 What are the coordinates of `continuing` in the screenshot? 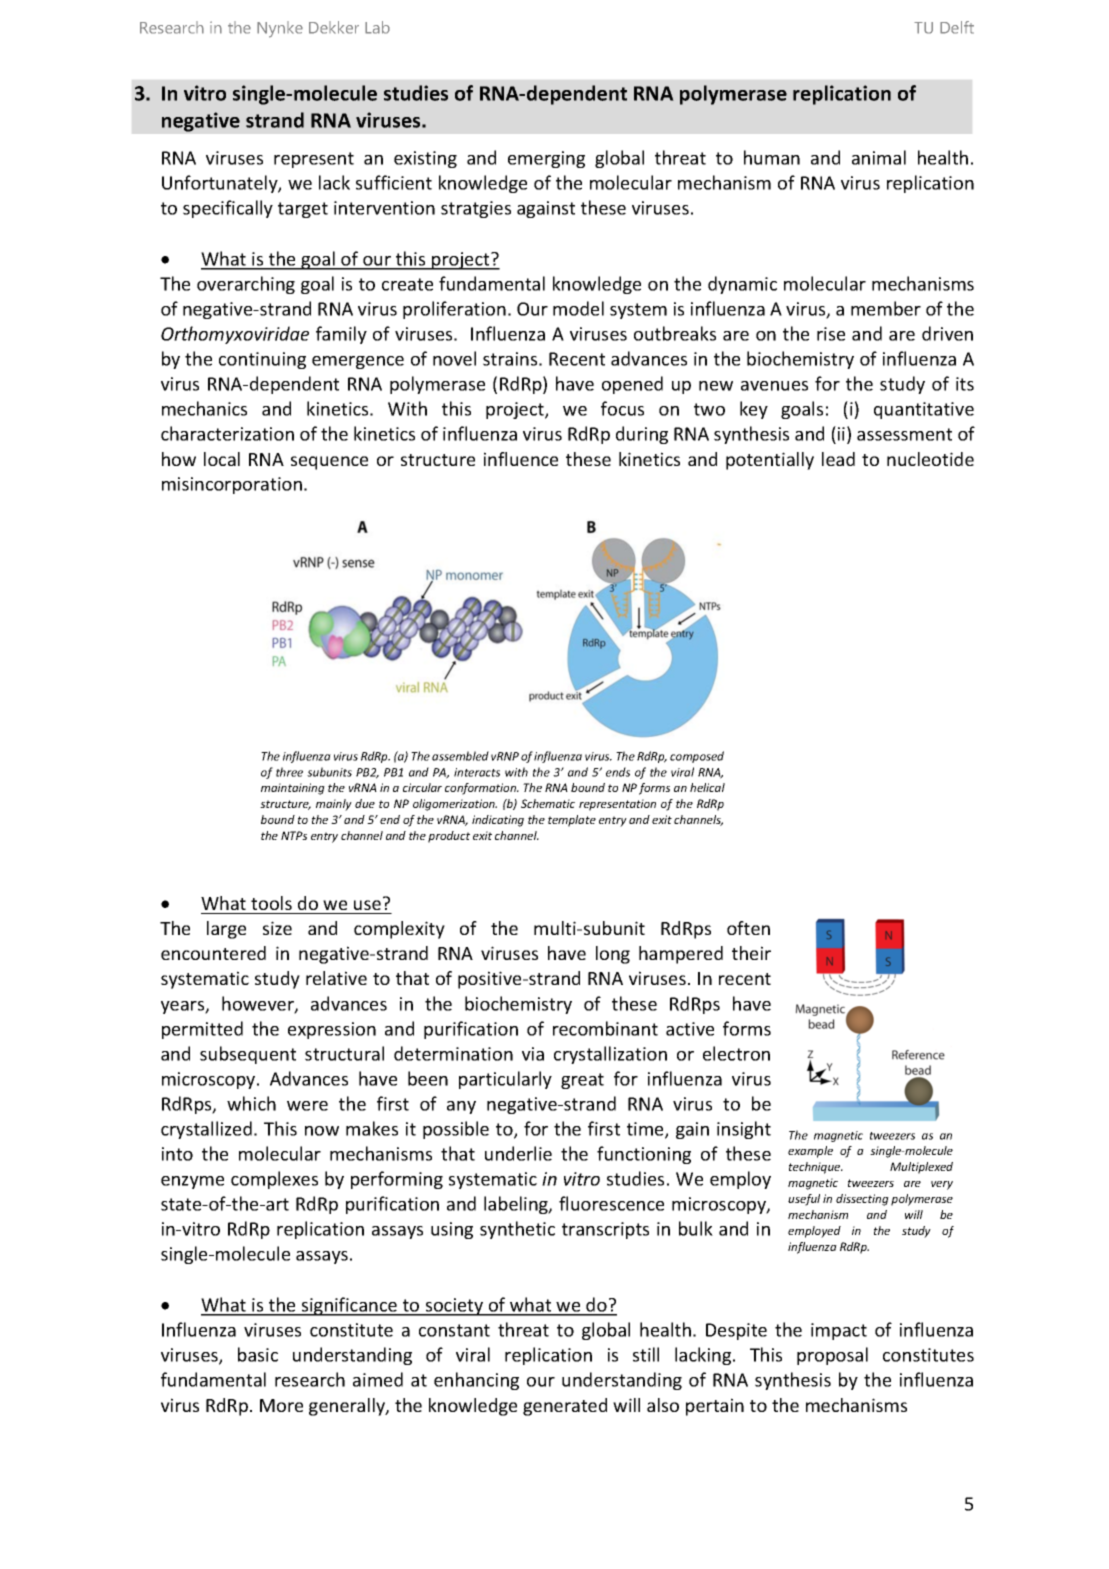 It's located at (262, 360).
